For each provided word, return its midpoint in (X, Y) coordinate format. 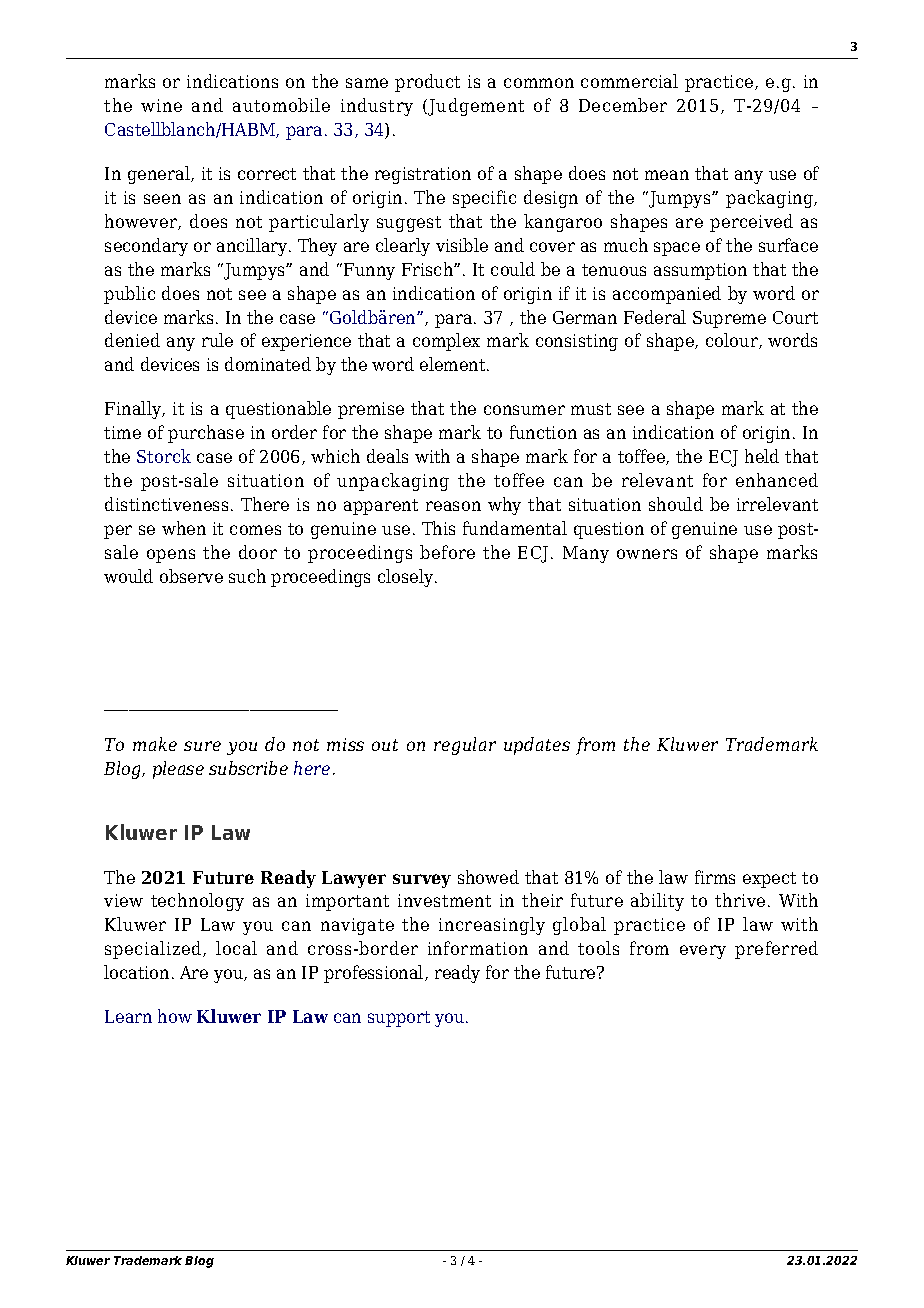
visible (462, 245)
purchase (206, 434)
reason (453, 506)
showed (488, 877)
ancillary (253, 247)
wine (161, 105)
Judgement (475, 107)
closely (407, 578)
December (623, 105)
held (762, 456)
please (178, 770)
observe (191, 576)
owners (647, 554)
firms (715, 877)
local (236, 948)
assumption (700, 271)
